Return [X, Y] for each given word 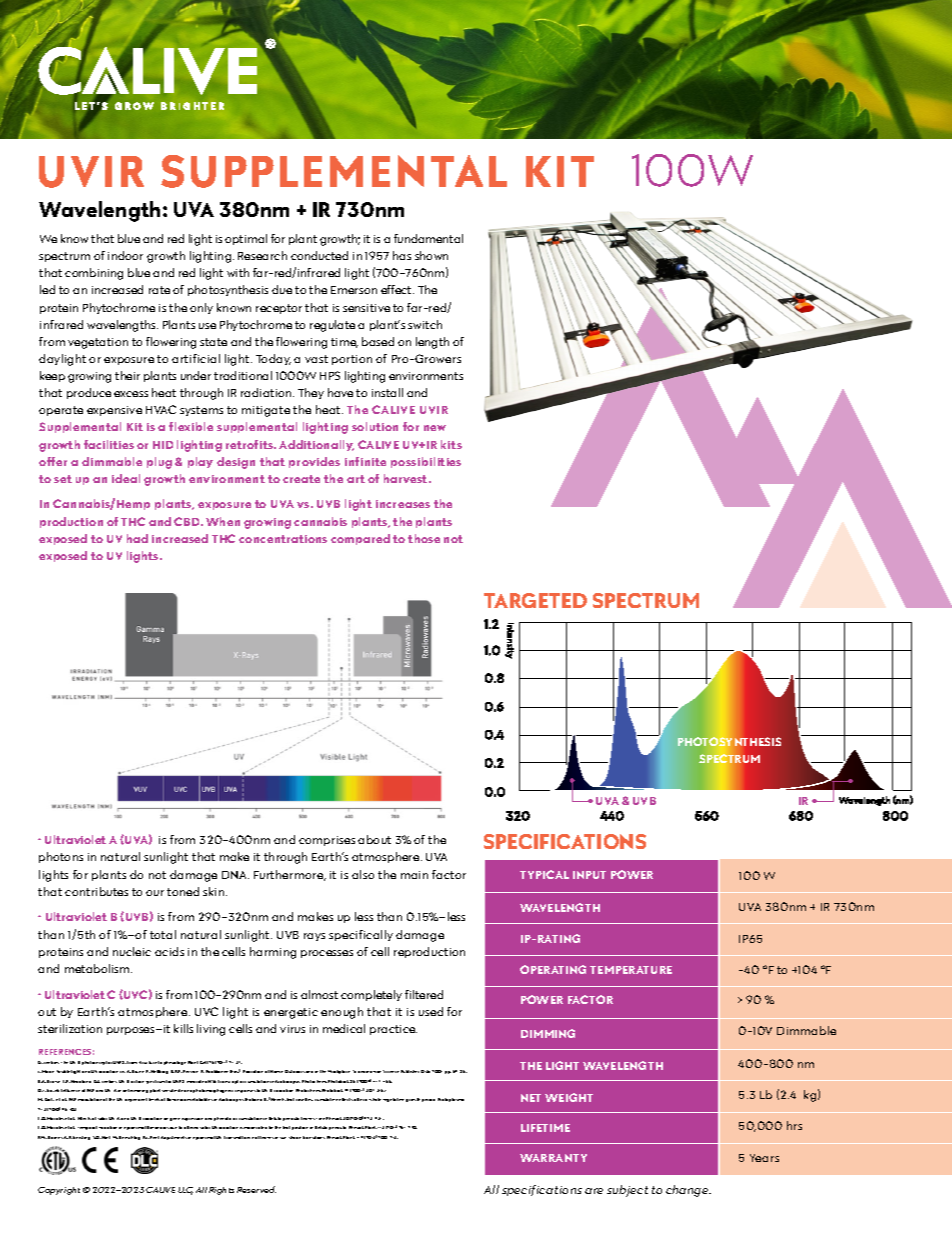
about [374, 839]
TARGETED [535, 600]
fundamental [428, 238]
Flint [106, 1137]
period [428, 1100]
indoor [125, 255]
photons [61, 857]
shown [431, 255]
